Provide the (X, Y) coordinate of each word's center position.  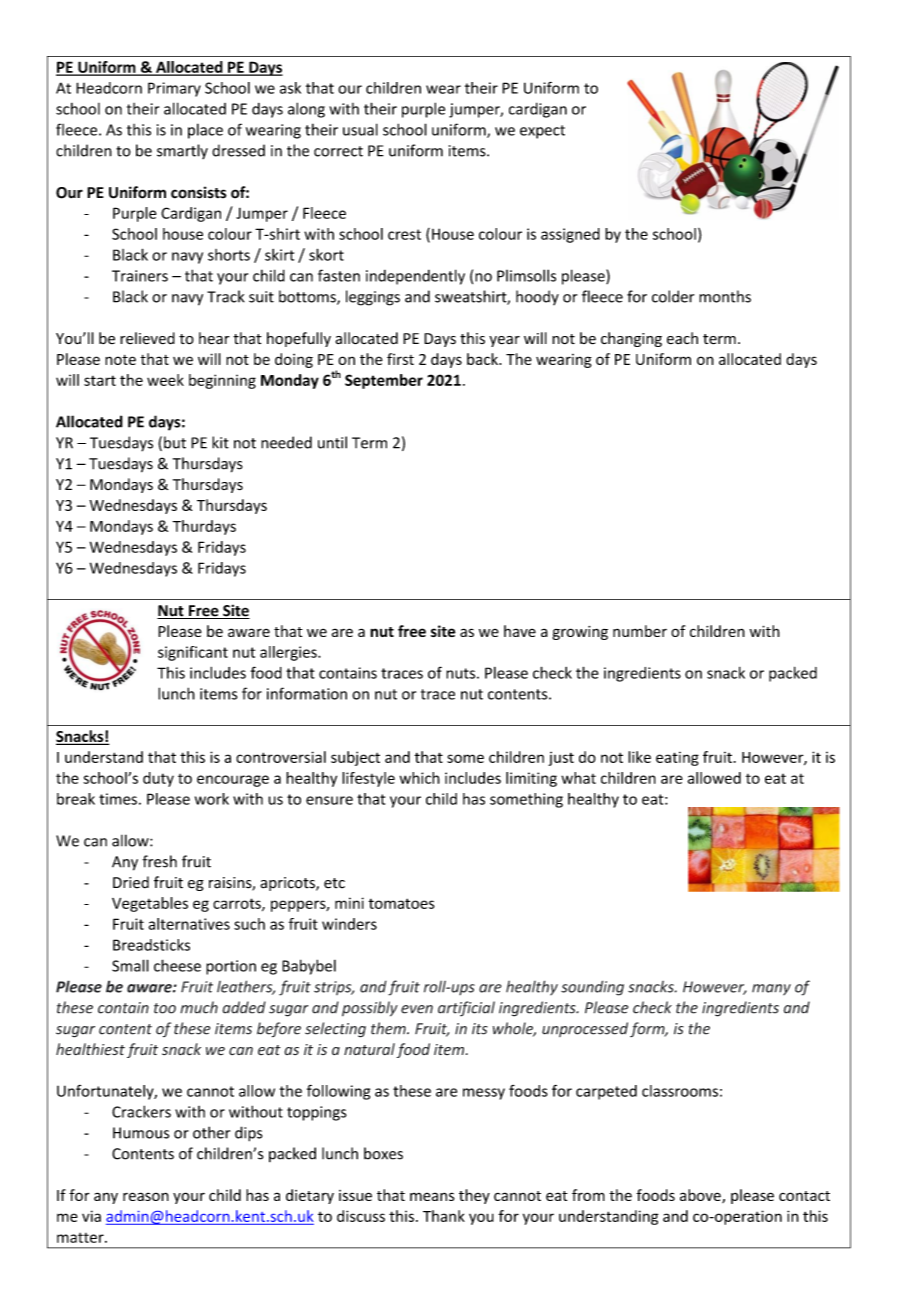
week (165, 380)
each (682, 338)
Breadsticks (151, 945)
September (384, 381)
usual (360, 129)
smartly (182, 151)
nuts (462, 673)
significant (193, 653)
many (771, 990)
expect (542, 132)
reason (146, 1196)
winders (349, 924)
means (432, 1196)
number (640, 631)
